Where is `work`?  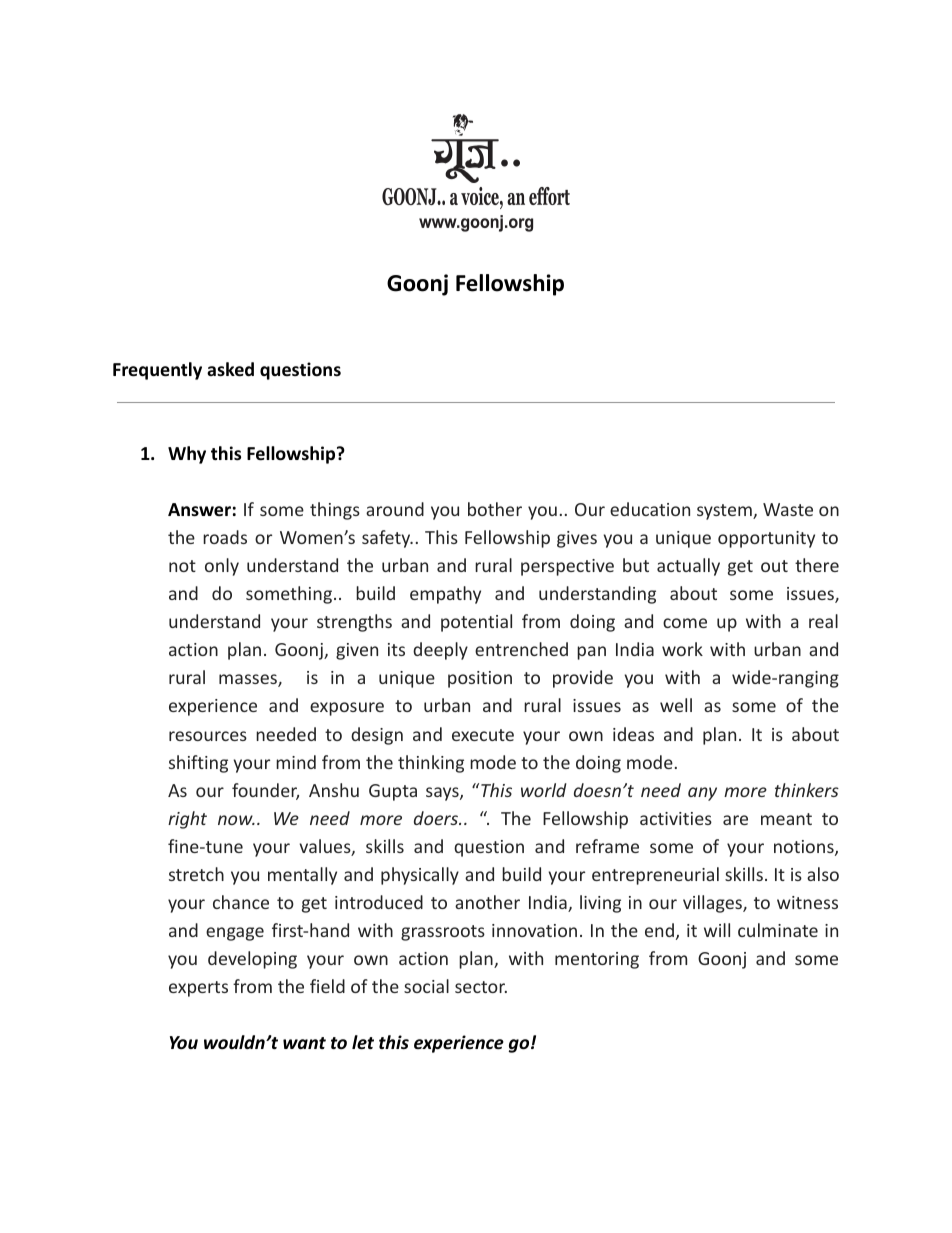
work is located at coordinates (682, 649).
